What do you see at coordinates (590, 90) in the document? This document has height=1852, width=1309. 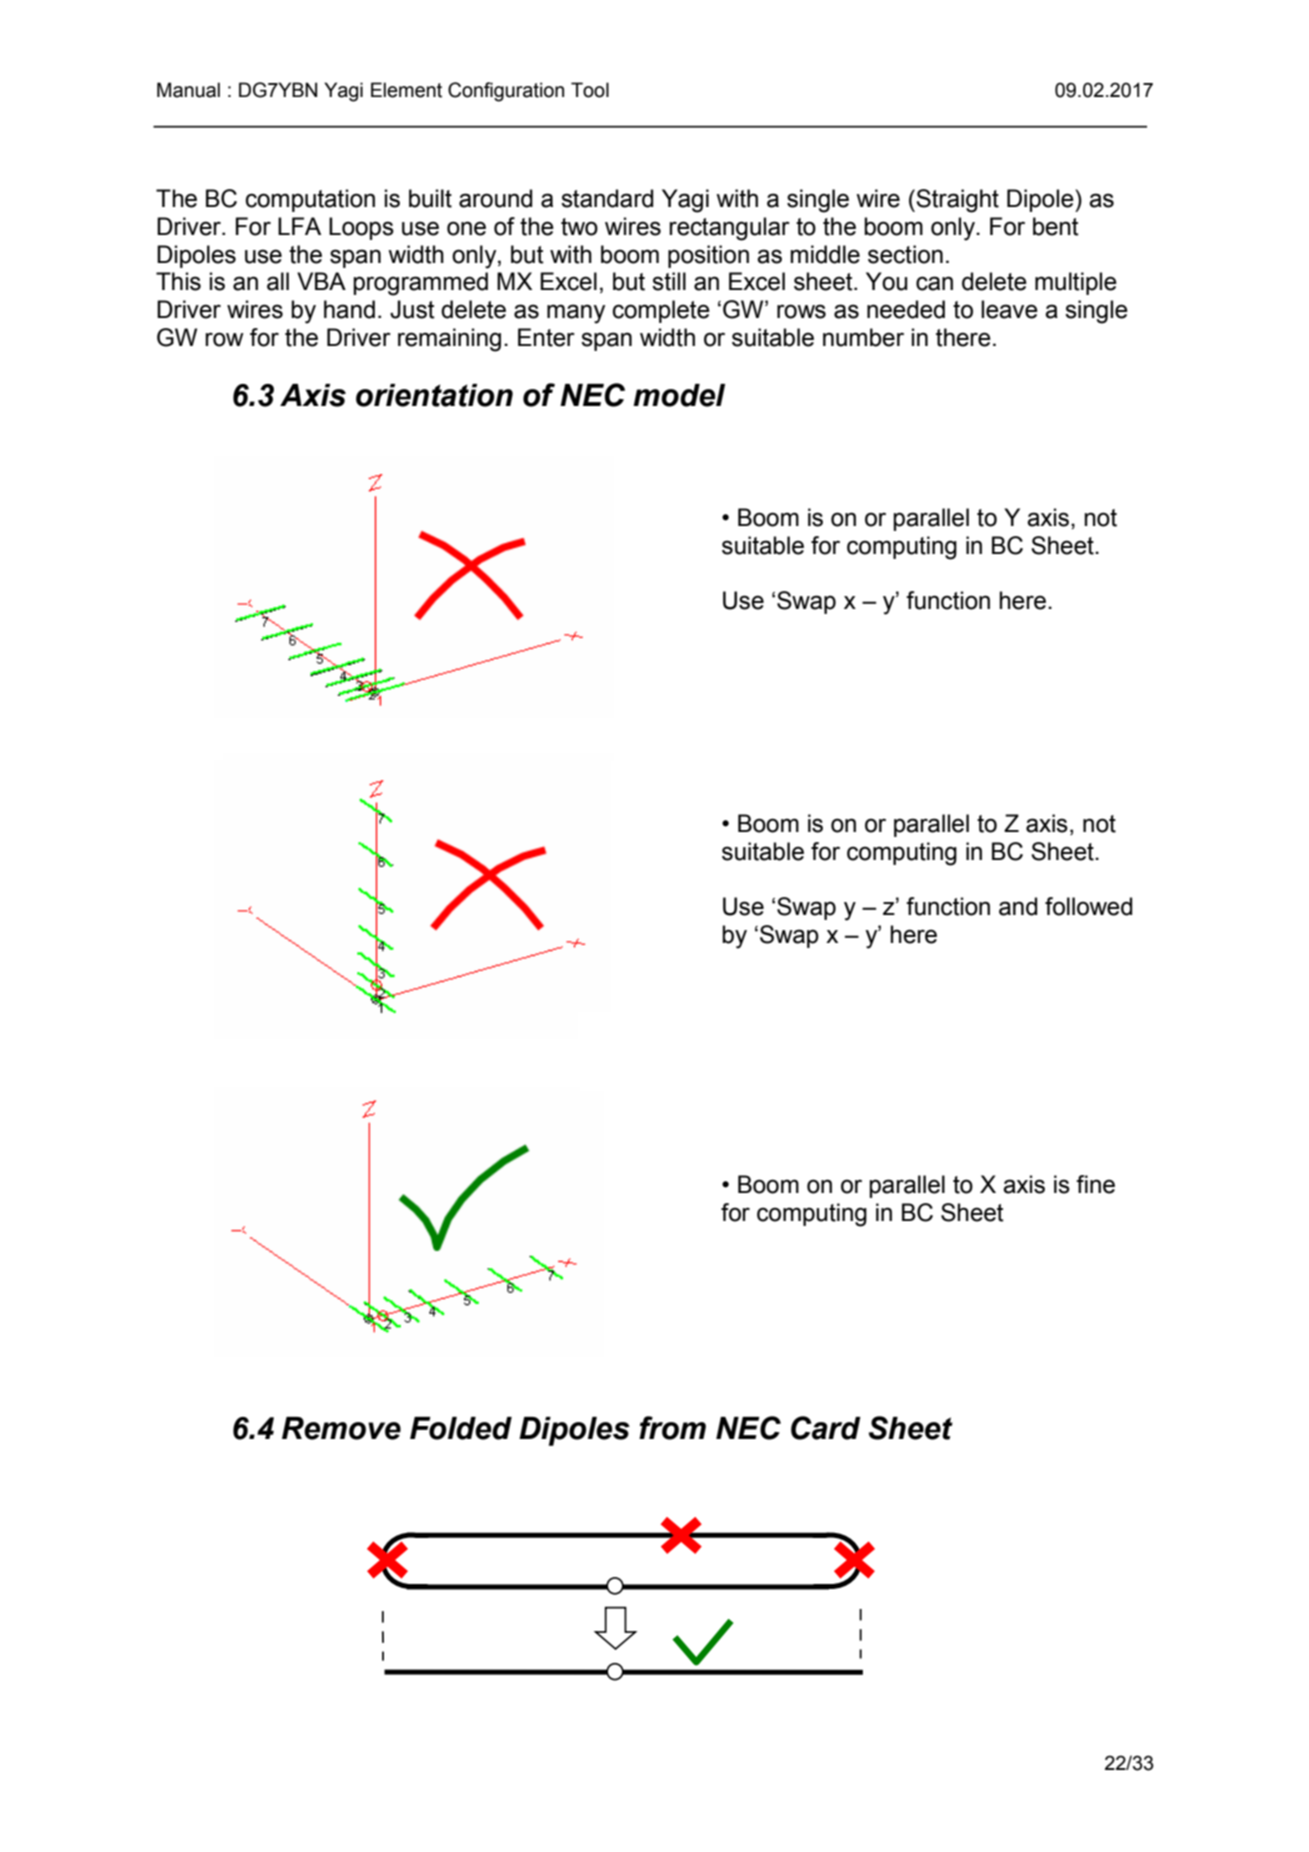 I see `Tool` at bounding box center [590, 90].
